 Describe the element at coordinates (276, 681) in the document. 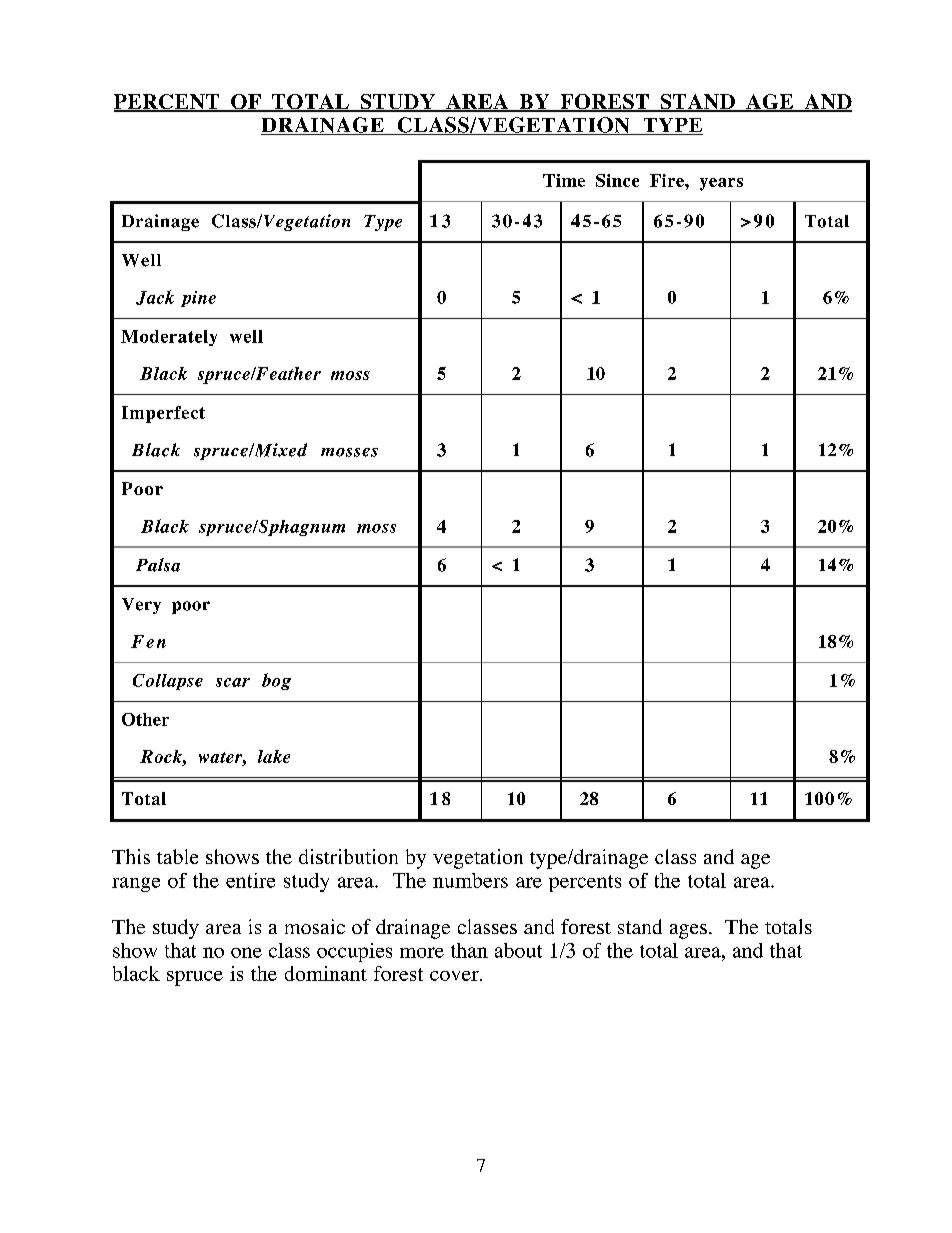

I see `bog` at that location.
